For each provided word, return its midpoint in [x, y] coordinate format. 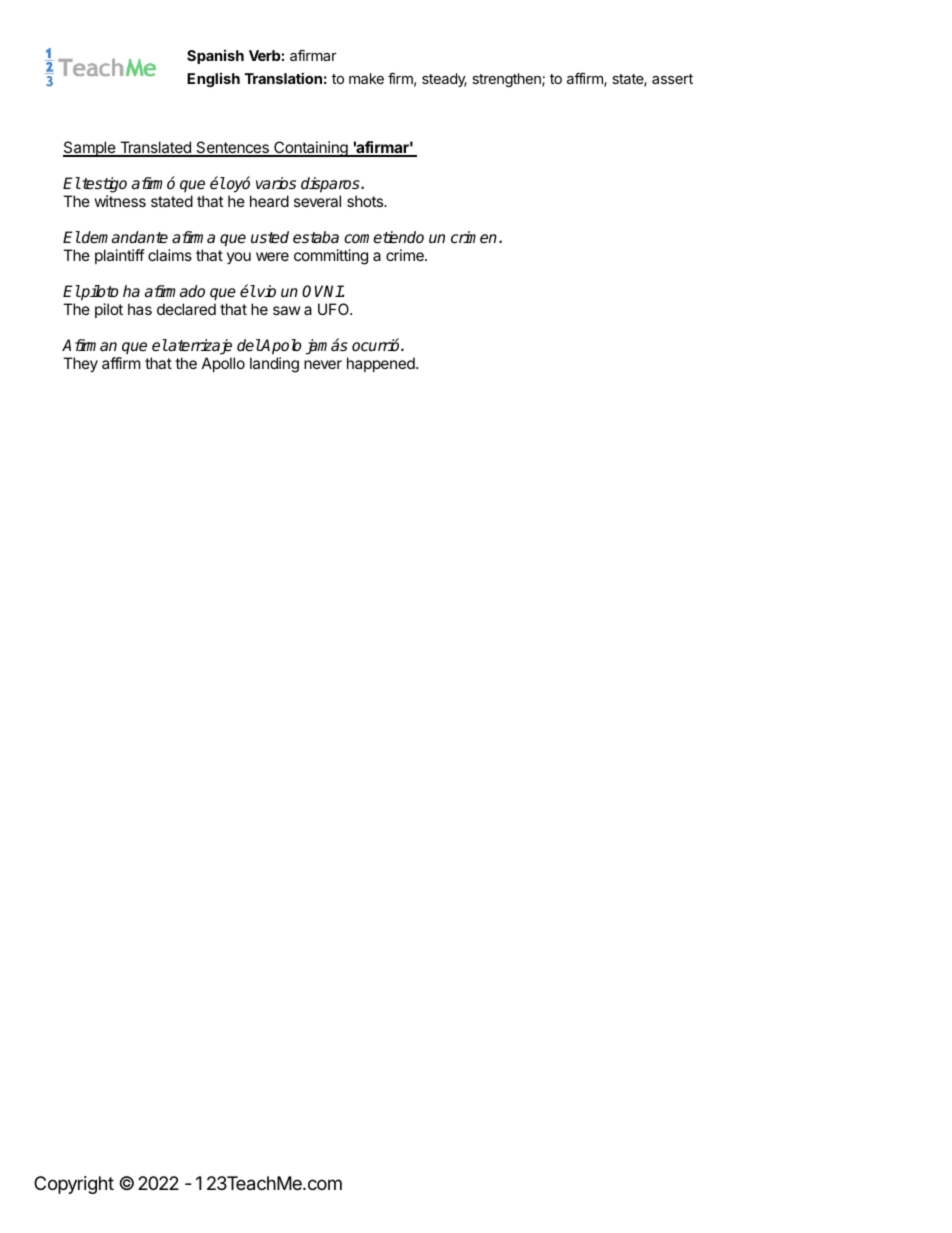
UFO [335, 309]
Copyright [74, 1185]
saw [286, 310]
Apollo [223, 364]
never [323, 364]
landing [274, 365]
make [366, 78]
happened [382, 364]
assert [672, 79]
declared [186, 309]
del [249, 345]
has [140, 309]
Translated [155, 148]
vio [266, 291]
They [80, 365]
